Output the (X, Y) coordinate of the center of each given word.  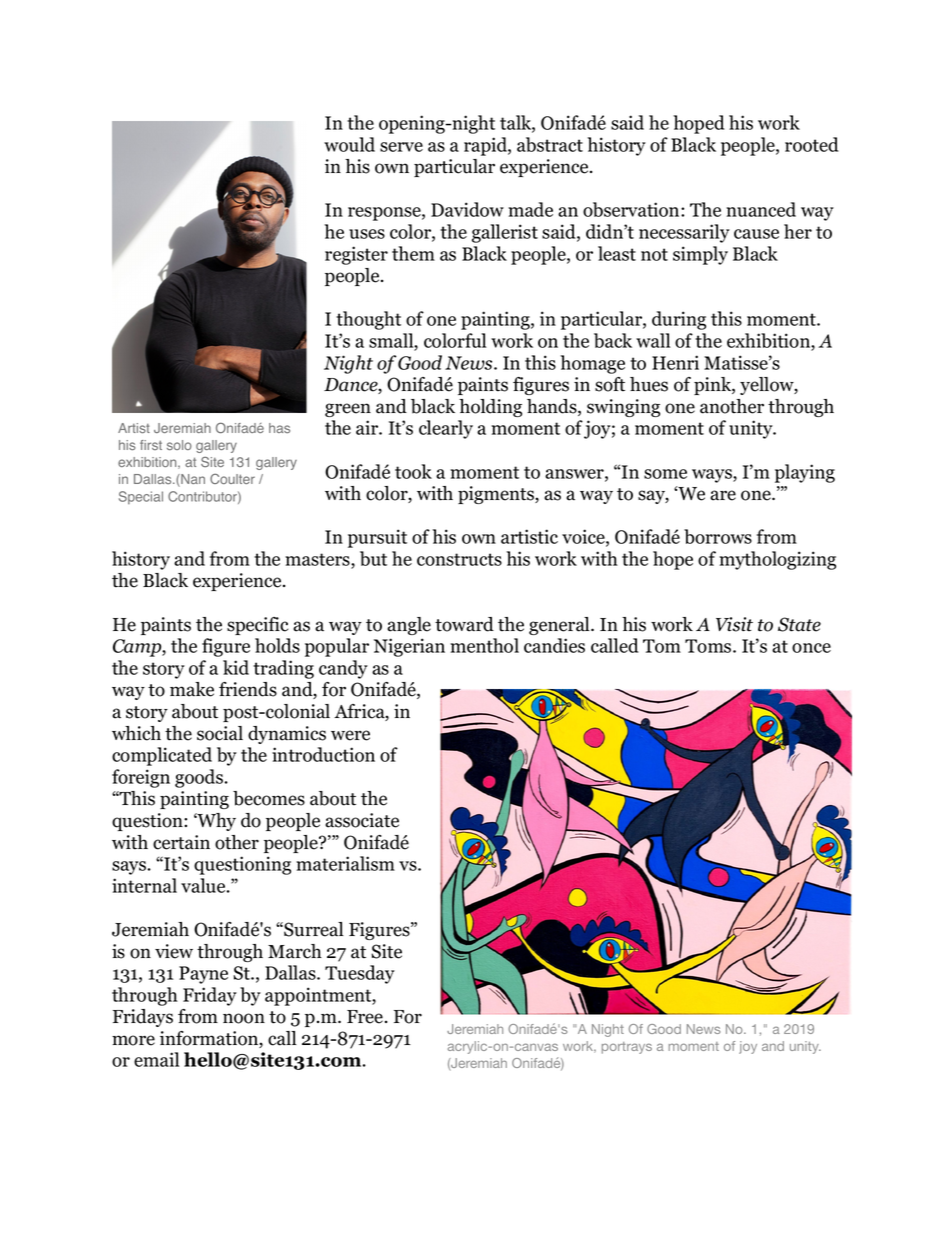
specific (257, 626)
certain (181, 842)
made (530, 209)
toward (464, 624)
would (349, 144)
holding (490, 408)
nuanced (761, 209)
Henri (675, 362)
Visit (734, 624)
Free (366, 1017)
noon (244, 1018)
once (811, 648)
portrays (627, 1048)
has (279, 428)
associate (362, 820)
